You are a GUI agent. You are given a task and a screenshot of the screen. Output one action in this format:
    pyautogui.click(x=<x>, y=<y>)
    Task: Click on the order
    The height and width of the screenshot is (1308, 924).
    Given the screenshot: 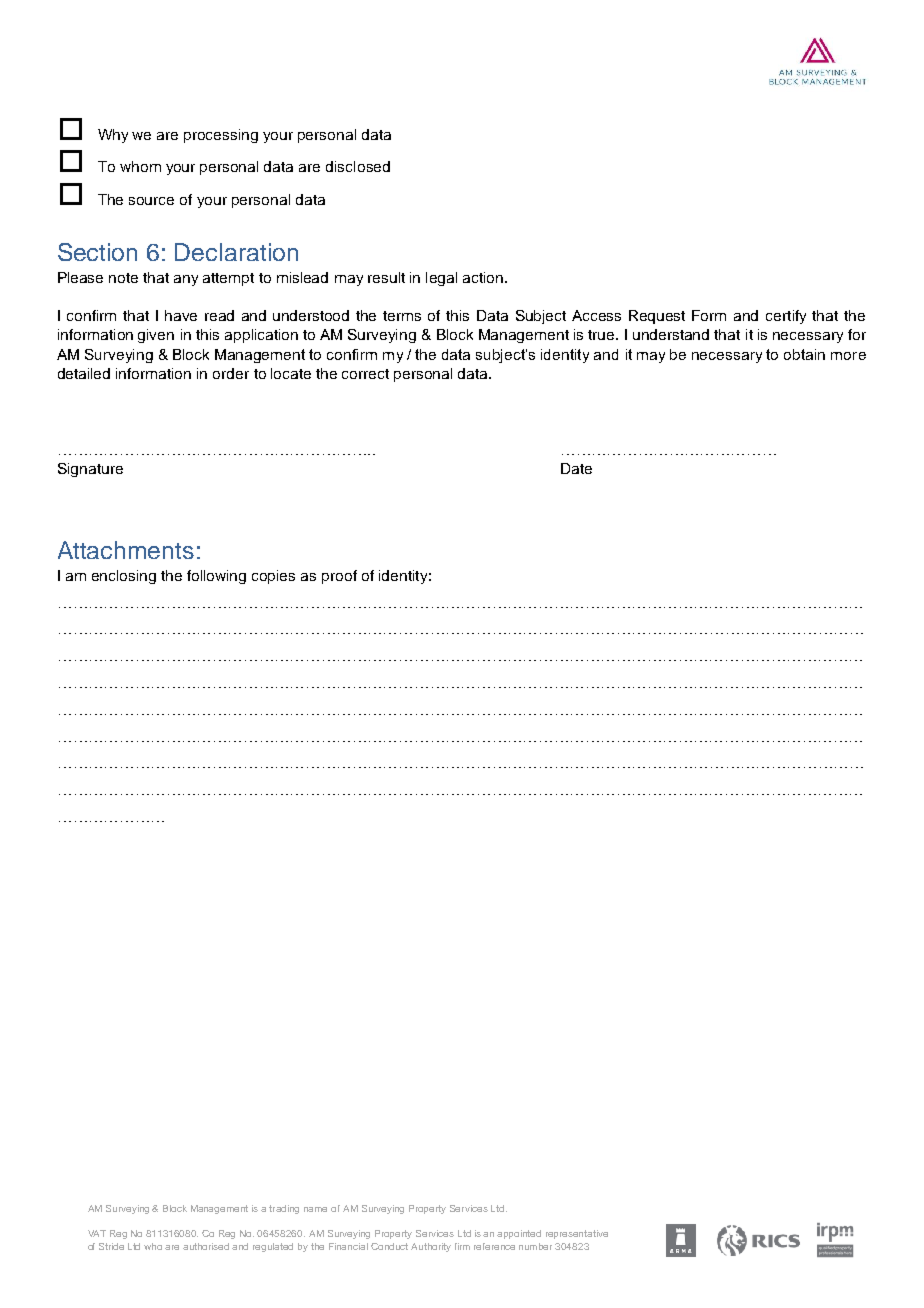 What is the action you would take?
    pyautogui.click(x=231, y=373)
